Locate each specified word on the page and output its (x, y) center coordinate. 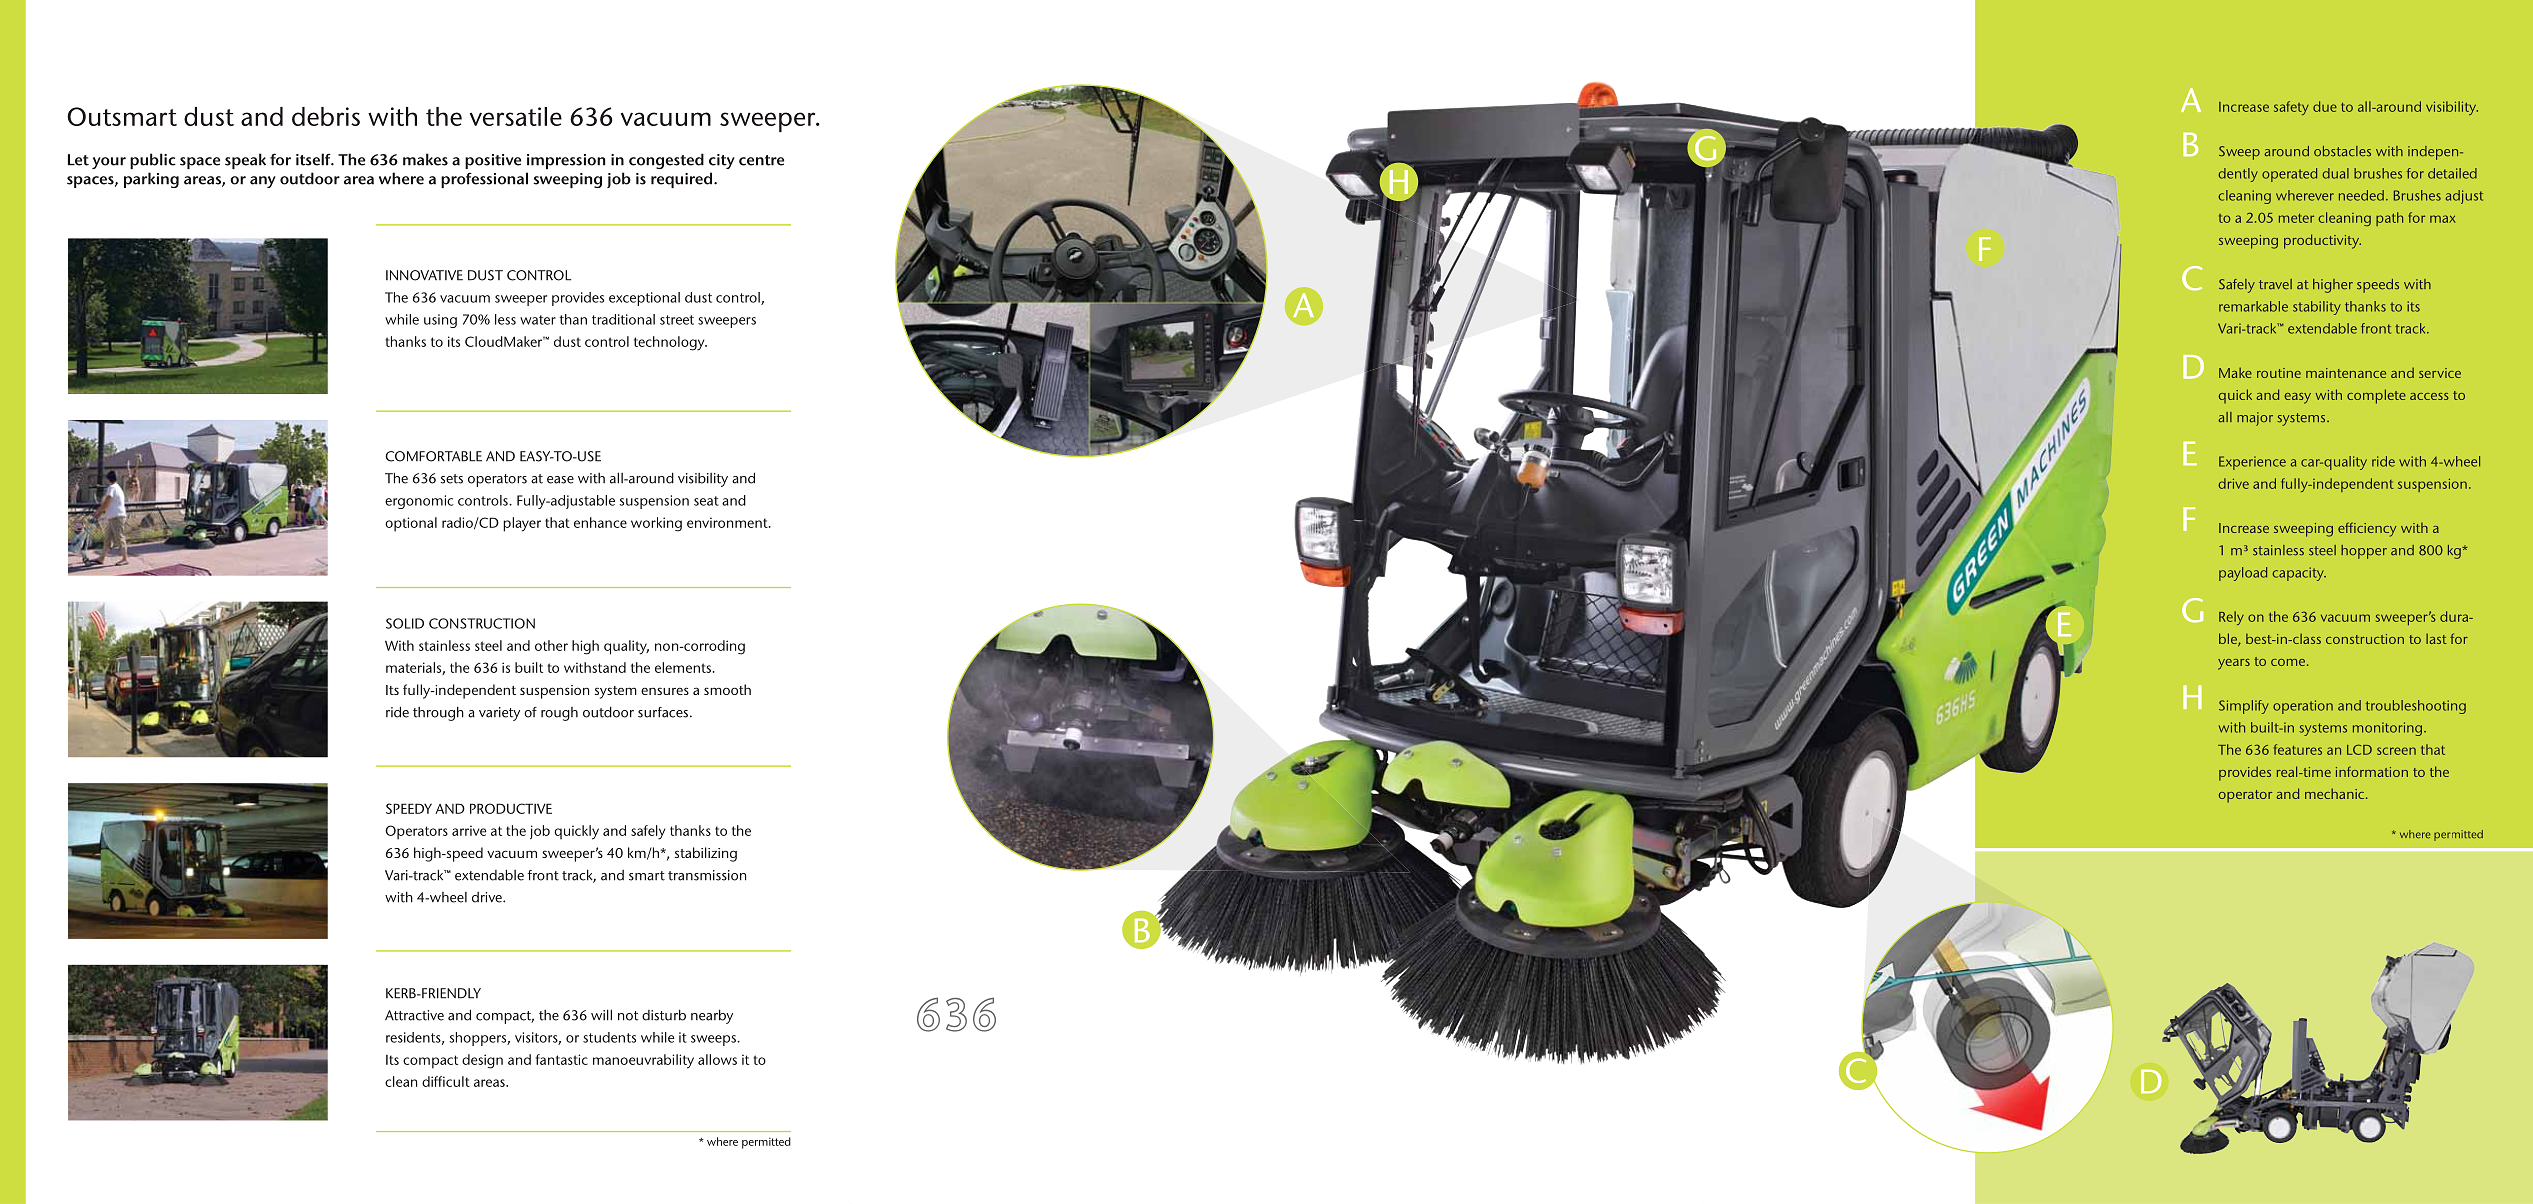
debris (326, 116)
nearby (712, 1016)
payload (2243, 574)
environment (728, 522)
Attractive (414, 1015)
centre (761, 160)
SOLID (405, 623)
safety (2291, 108)
